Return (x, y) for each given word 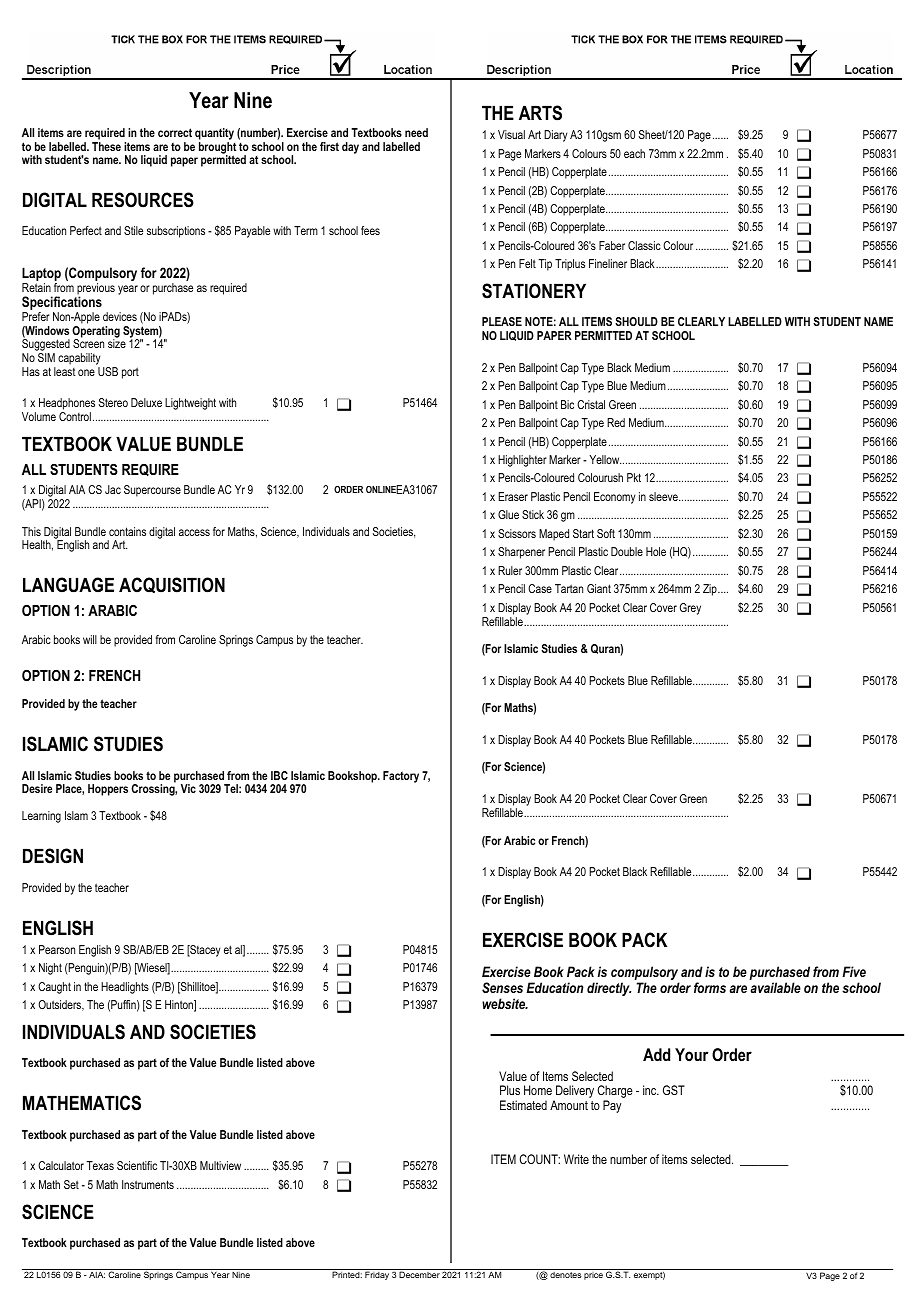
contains (127, 531)
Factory (401, 777)
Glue (508, 514)
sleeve (664, 496)
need (416, 132)
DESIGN (53, 856)
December (420, 1273)
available (776, 987)
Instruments (148, 1184)
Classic (644, 245)
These (106, 146)
